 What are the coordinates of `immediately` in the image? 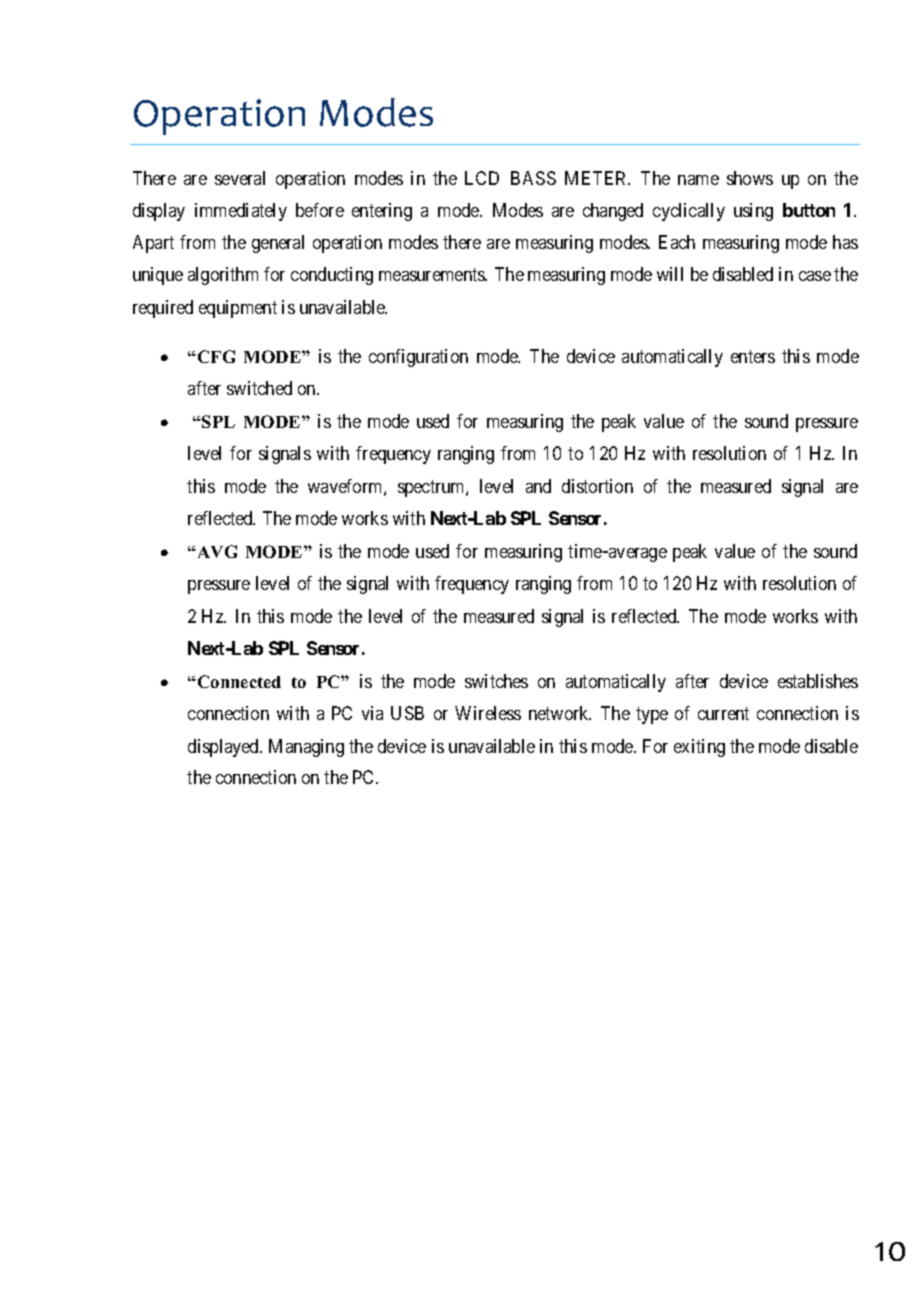 It's located at (241, 212).
